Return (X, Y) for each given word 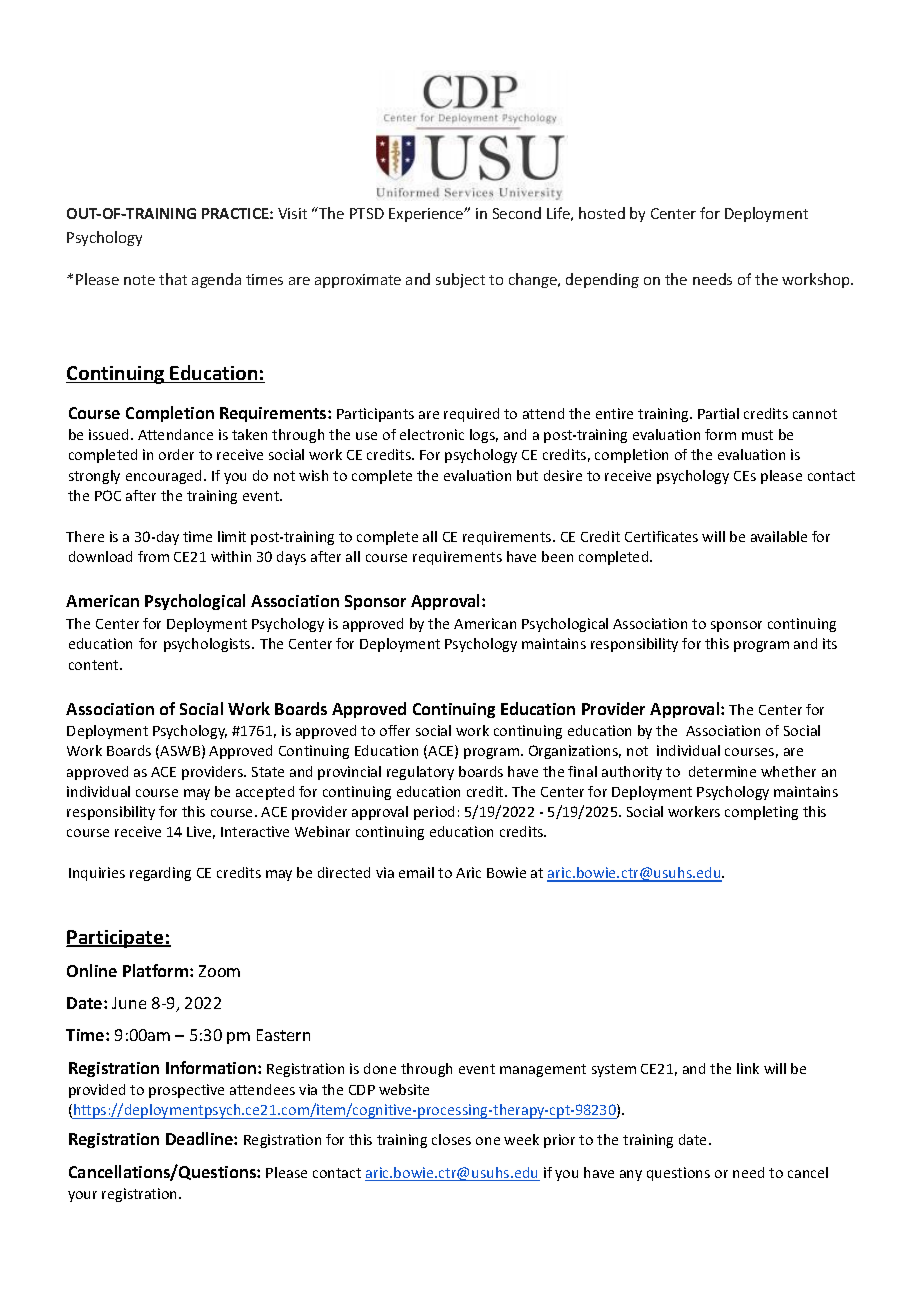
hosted (602, 213)
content (95, 665)
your (82, 1196)
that (173, 279)
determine (722, 771)
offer (395, 730)
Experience (427, 215)
